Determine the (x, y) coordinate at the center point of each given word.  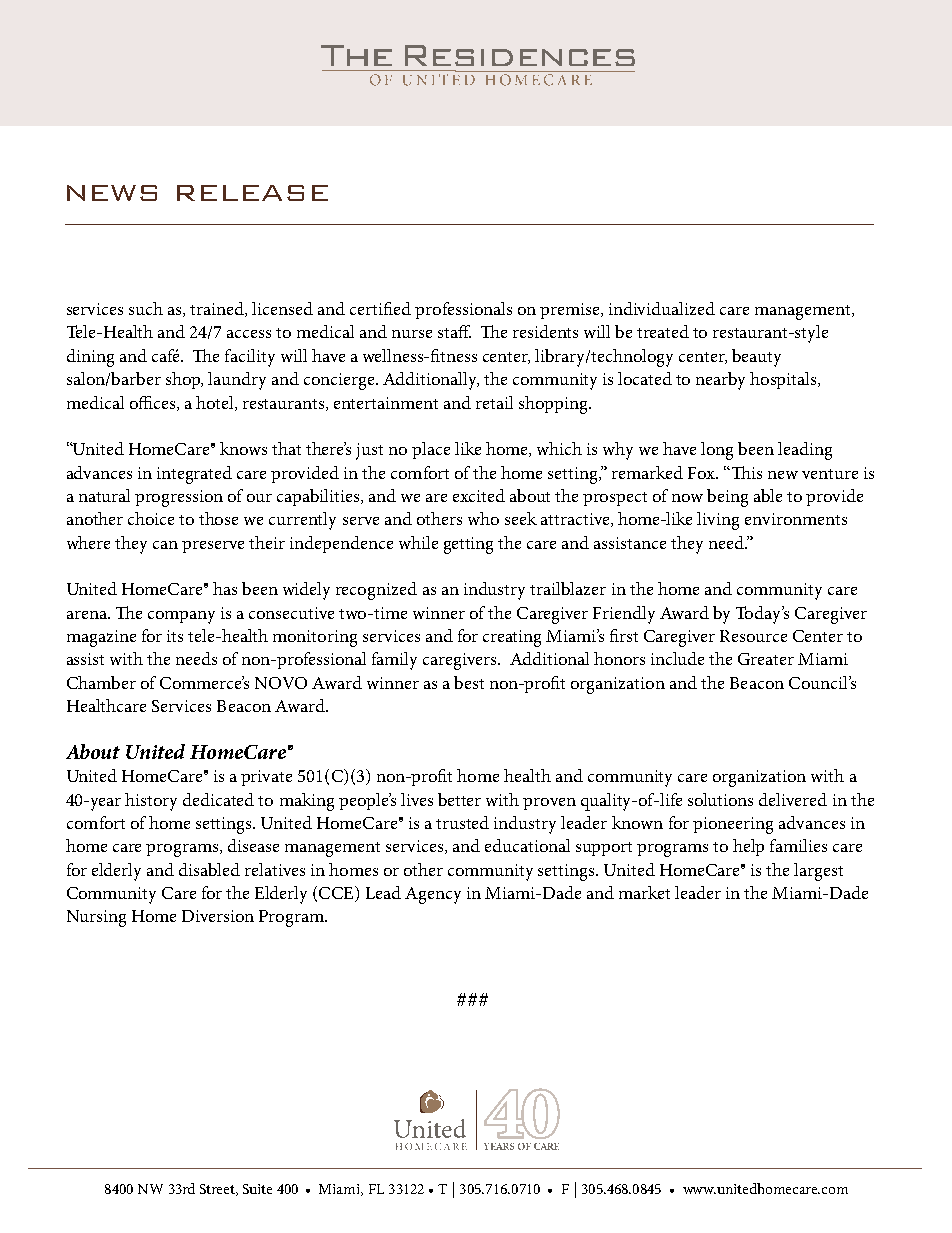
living (718, 521)
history (151, 802)
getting (468, 545)
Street (219, 1190)
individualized (662, 308)
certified (380, 308)
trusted (462, 822)
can (165, 545)
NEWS (112, 193)
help (748, 847)
